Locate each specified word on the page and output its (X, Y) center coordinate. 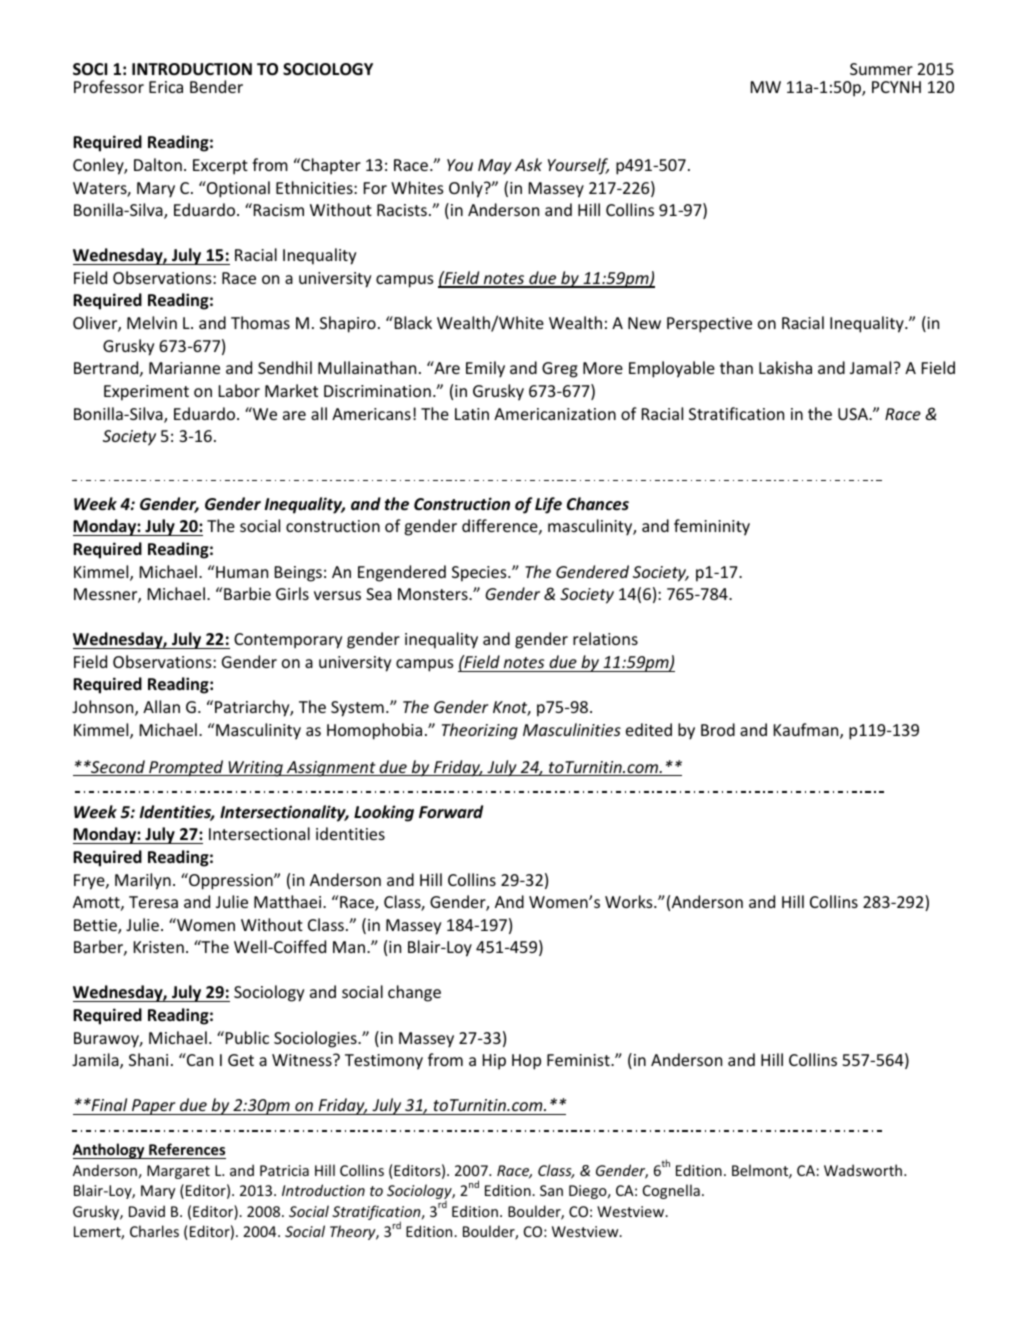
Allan (161, 706)
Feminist (579, 1060)
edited (649, 729)
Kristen (159, 947)
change (414, 993)
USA (854, 414)
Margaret (178, 1172)
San (551, 1190)
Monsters (434, 594)
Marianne (184, 368)
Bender (216, 86)
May (495, 167)
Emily (485, 369)
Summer (881, 69)
